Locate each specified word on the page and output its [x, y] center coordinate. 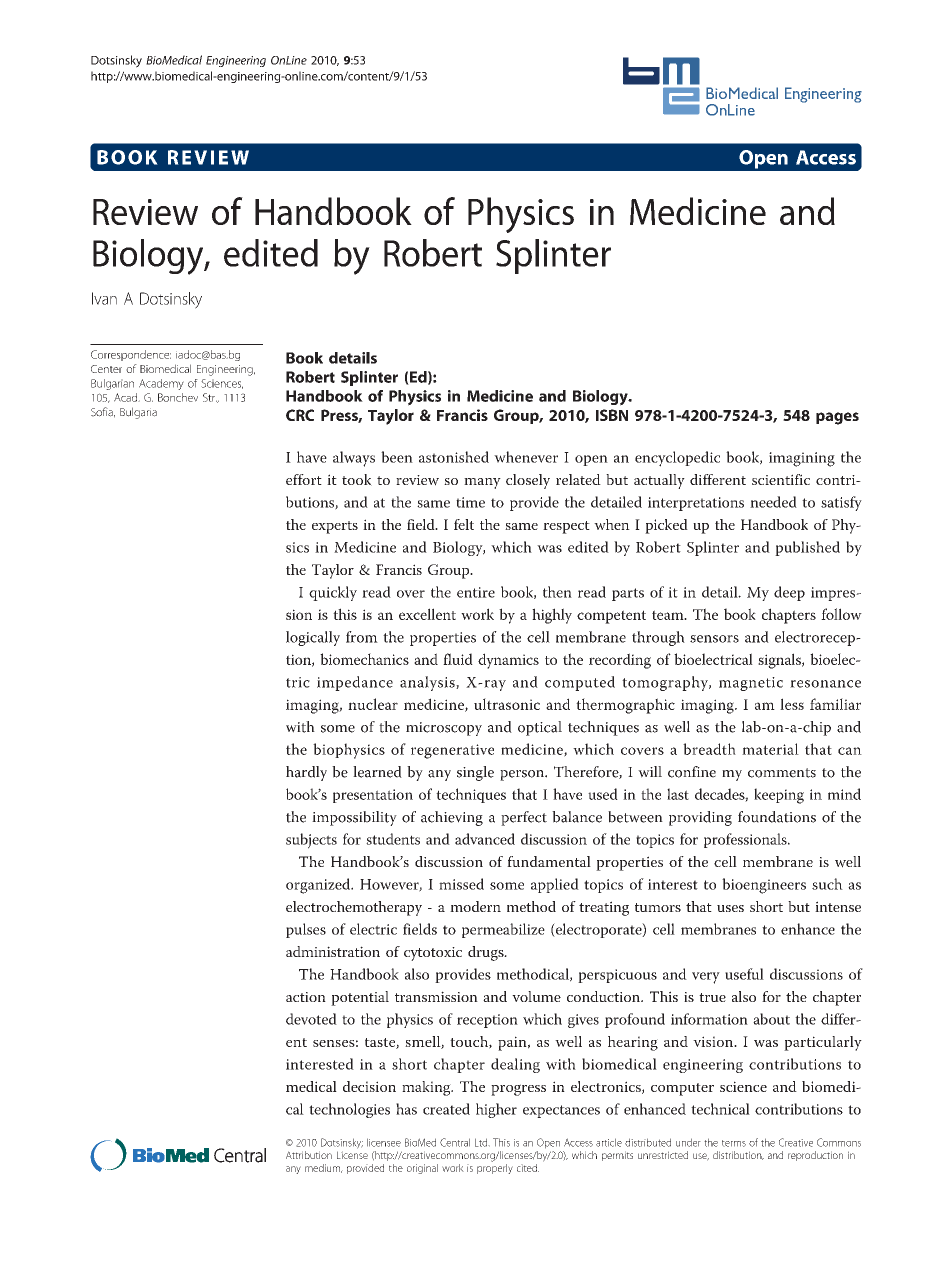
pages [837, 418]
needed [773, 502]
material [770, 749]
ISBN [612, 415]
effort [304, 479]
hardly [306, 773]
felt [464, 524]
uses [730, 908]
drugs [487, 953]
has [406, 1109]
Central [455, 1142]
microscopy [444, 729]
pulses [306, 930]
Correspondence [131, 355]
